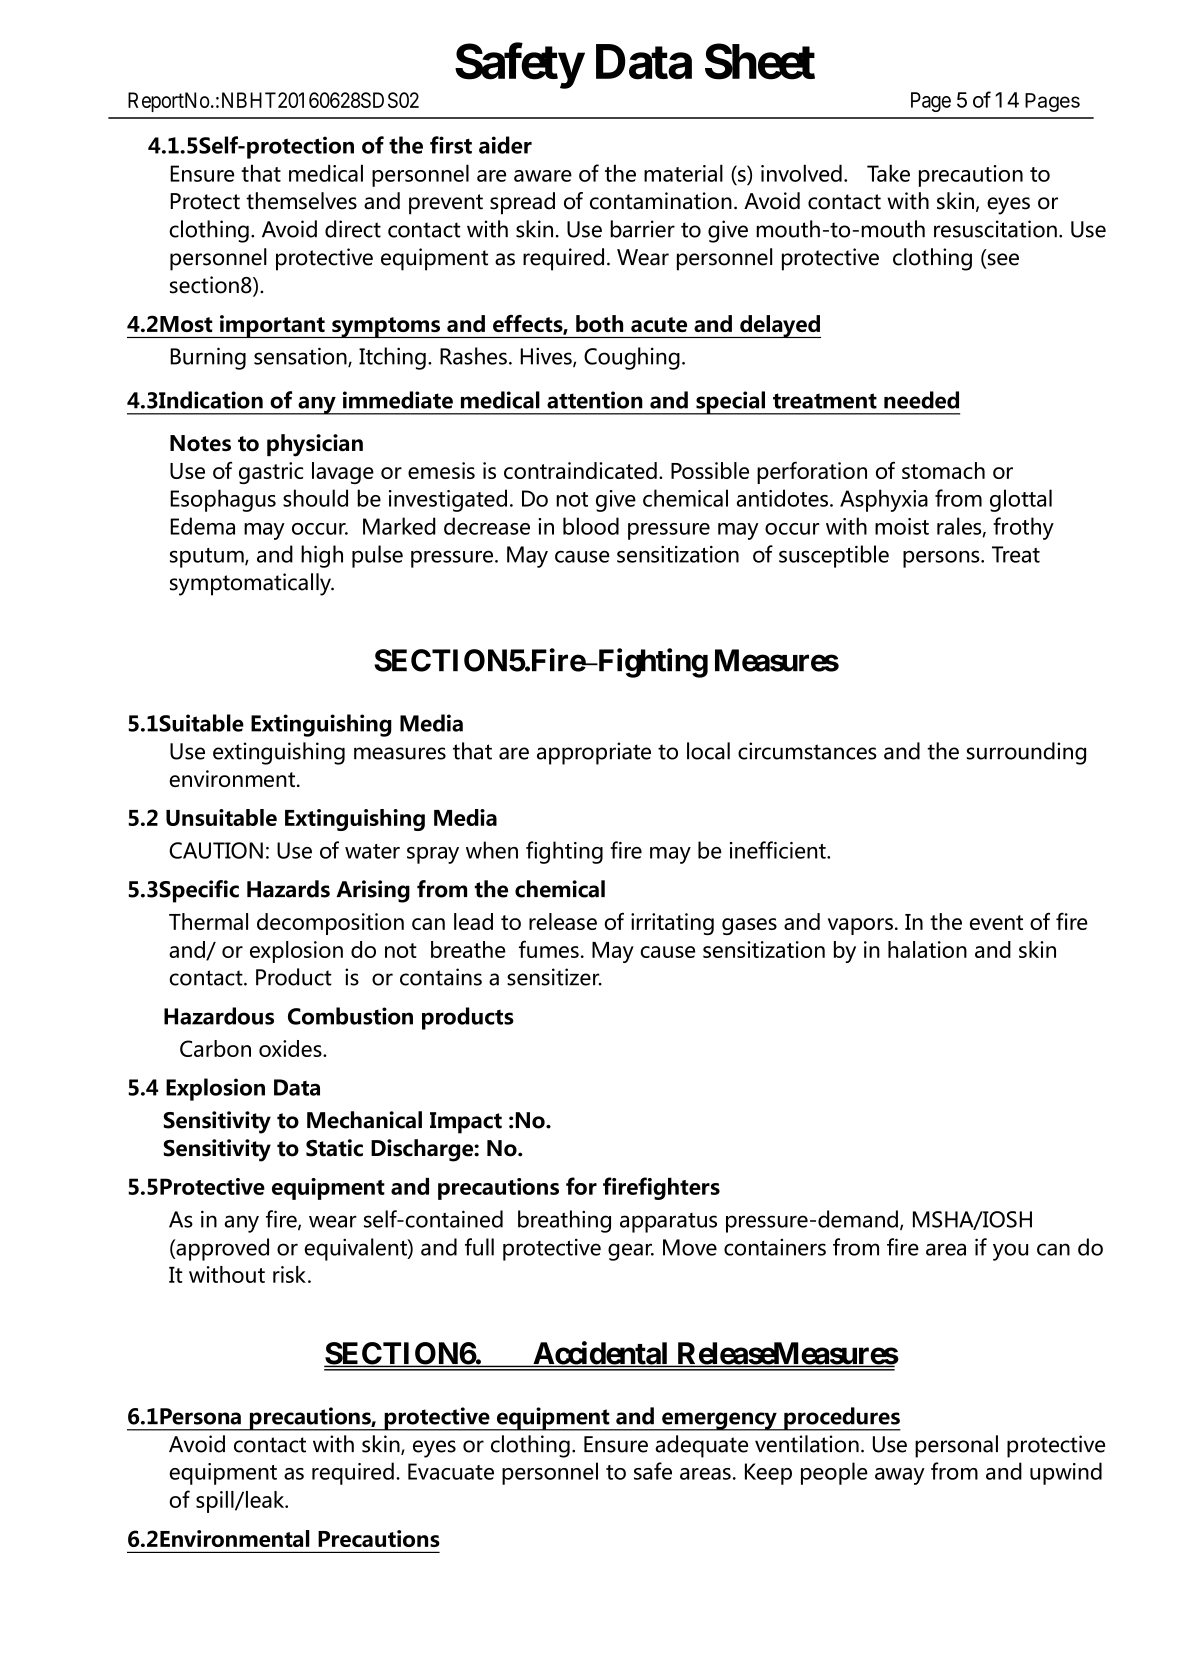  What do you see at coordinates (683, 173) in the document?
I see `material` at bounding box center [683, 173].
